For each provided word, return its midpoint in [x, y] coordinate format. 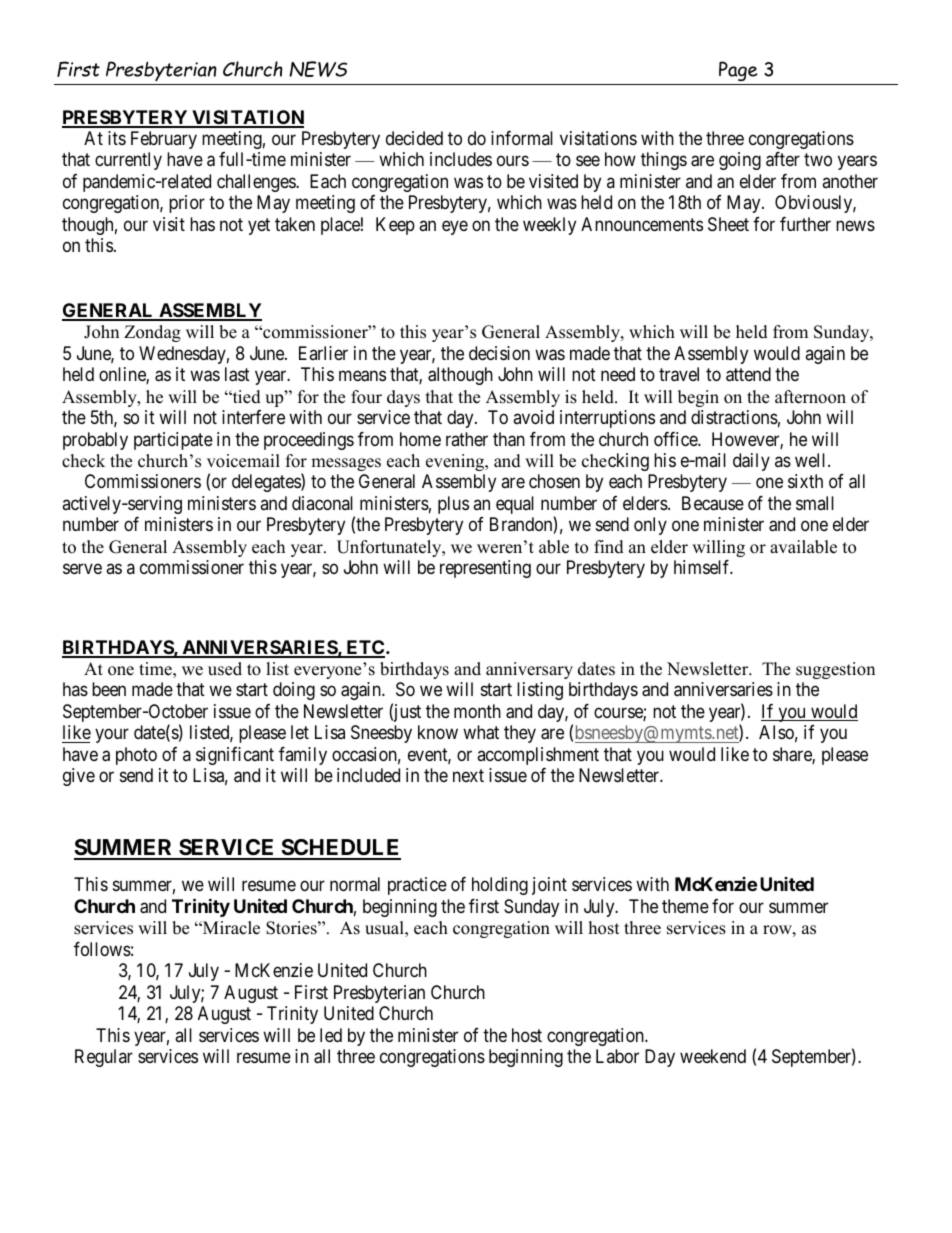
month [477, 711]
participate [173, 441]
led [331, 1035]
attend [748, 374]
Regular [104, 1058]
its [117, 138]
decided [414, 138]
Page [738, 71]
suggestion [835, 670]
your [112, 736]
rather [467, 439]
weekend [713, 1056]
